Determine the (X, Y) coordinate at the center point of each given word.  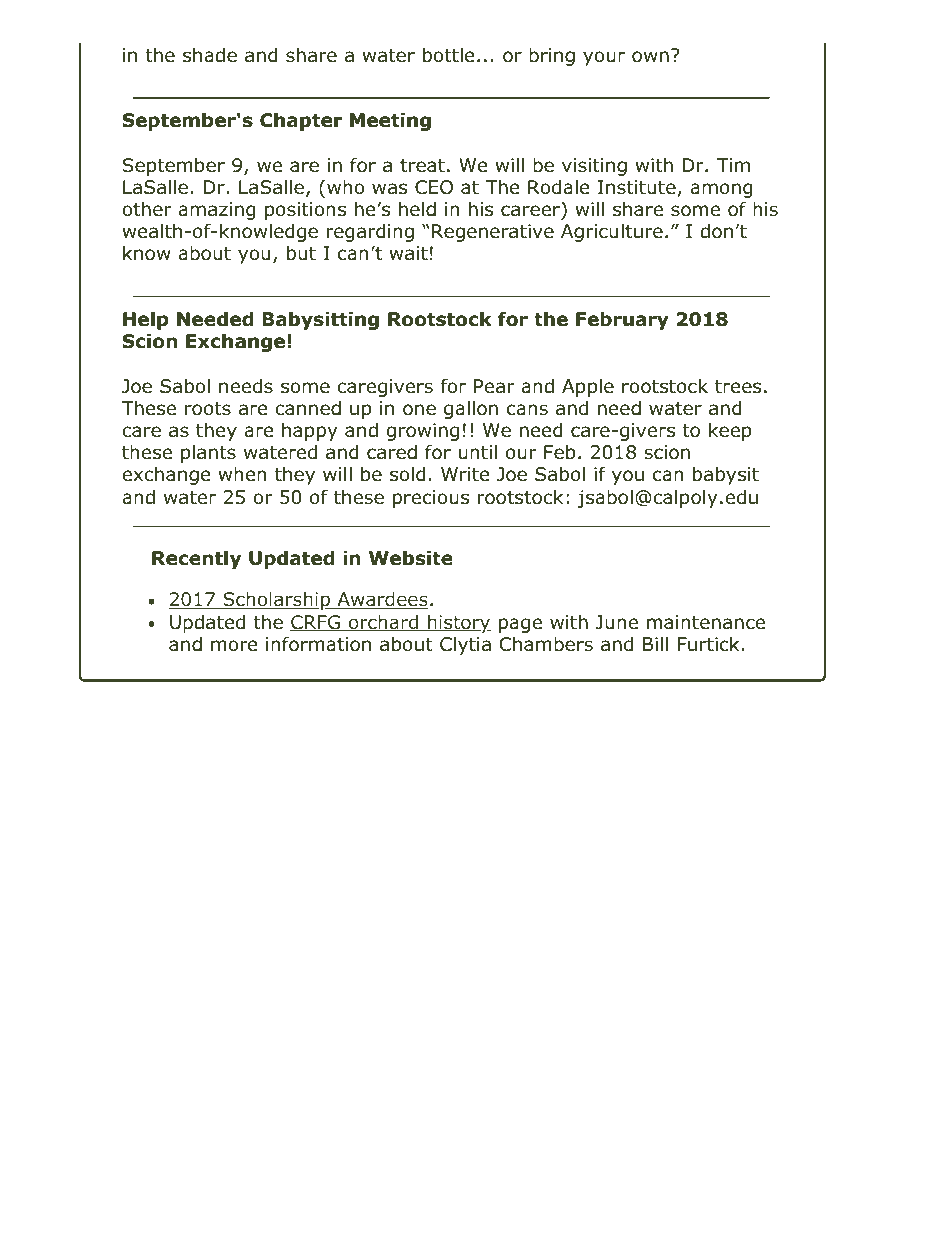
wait (408, 253)
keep (730, 431)
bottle (449, 55)
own (650, 57)
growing (422, 432)
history (458, 624)
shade (210, 55)
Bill (655, 643)
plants (208, 453)
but (301, 253)
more (234, 646)
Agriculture (612, 232)
